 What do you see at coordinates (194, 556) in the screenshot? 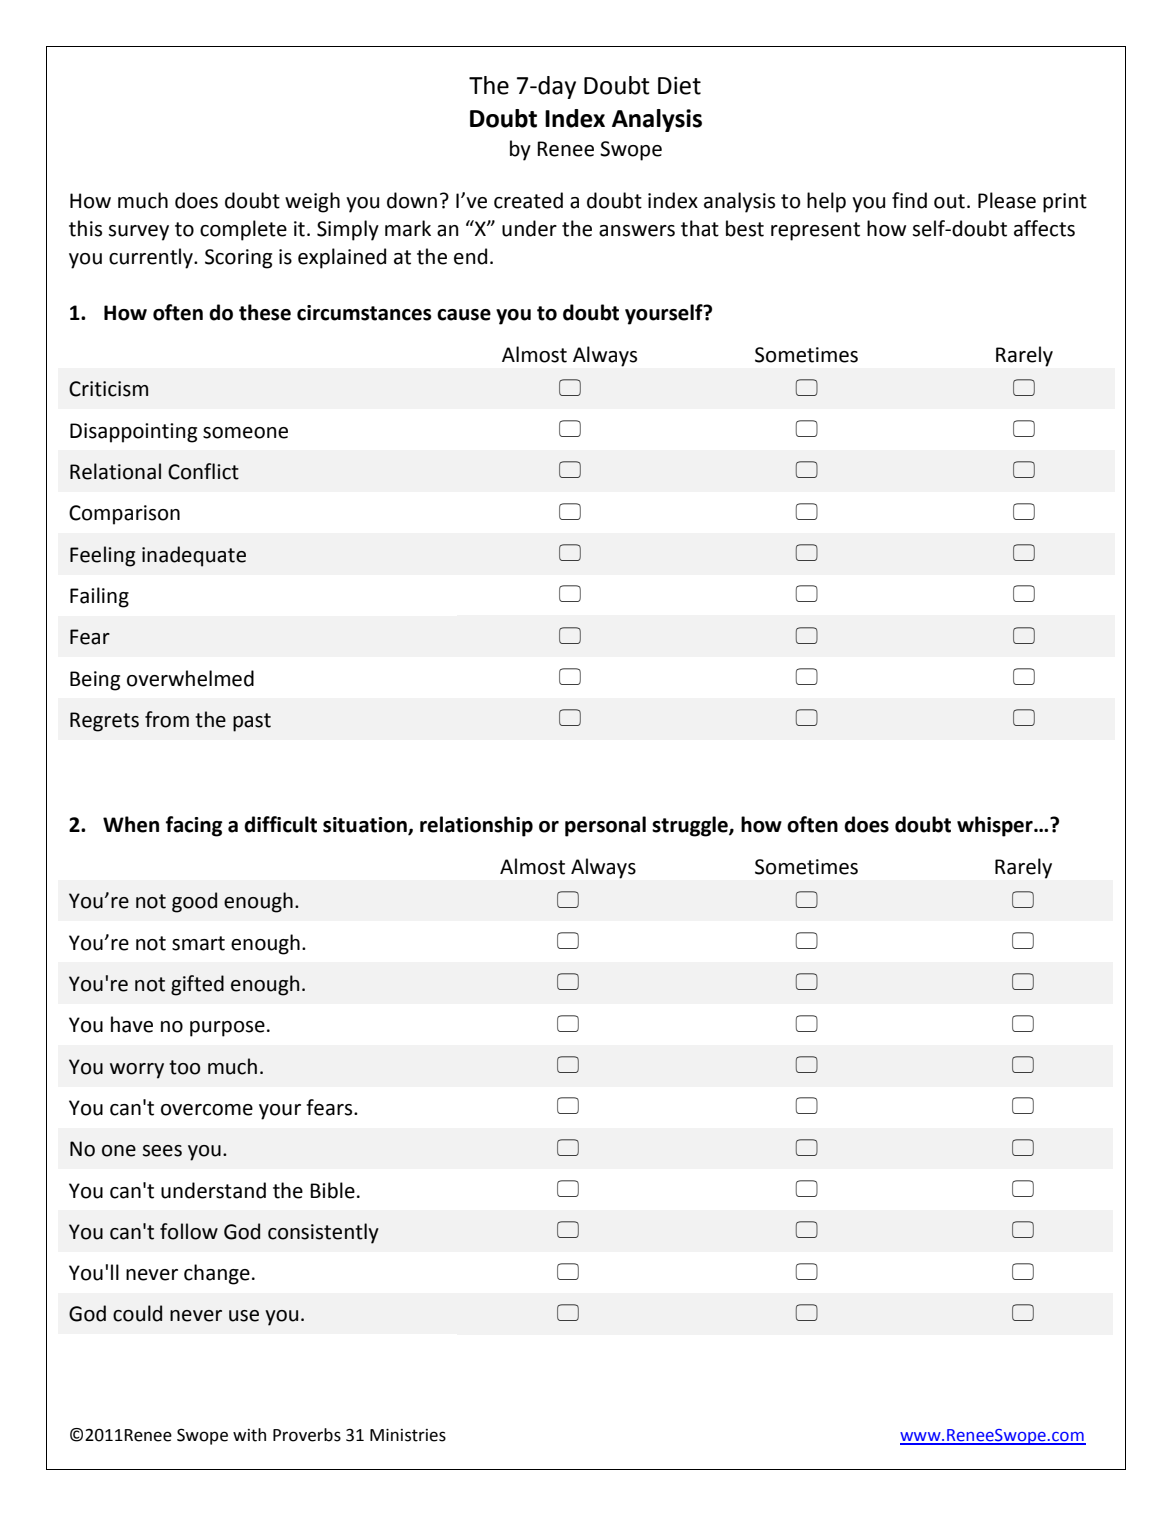
I see `inadequate` at bounding box center [194, 556].
